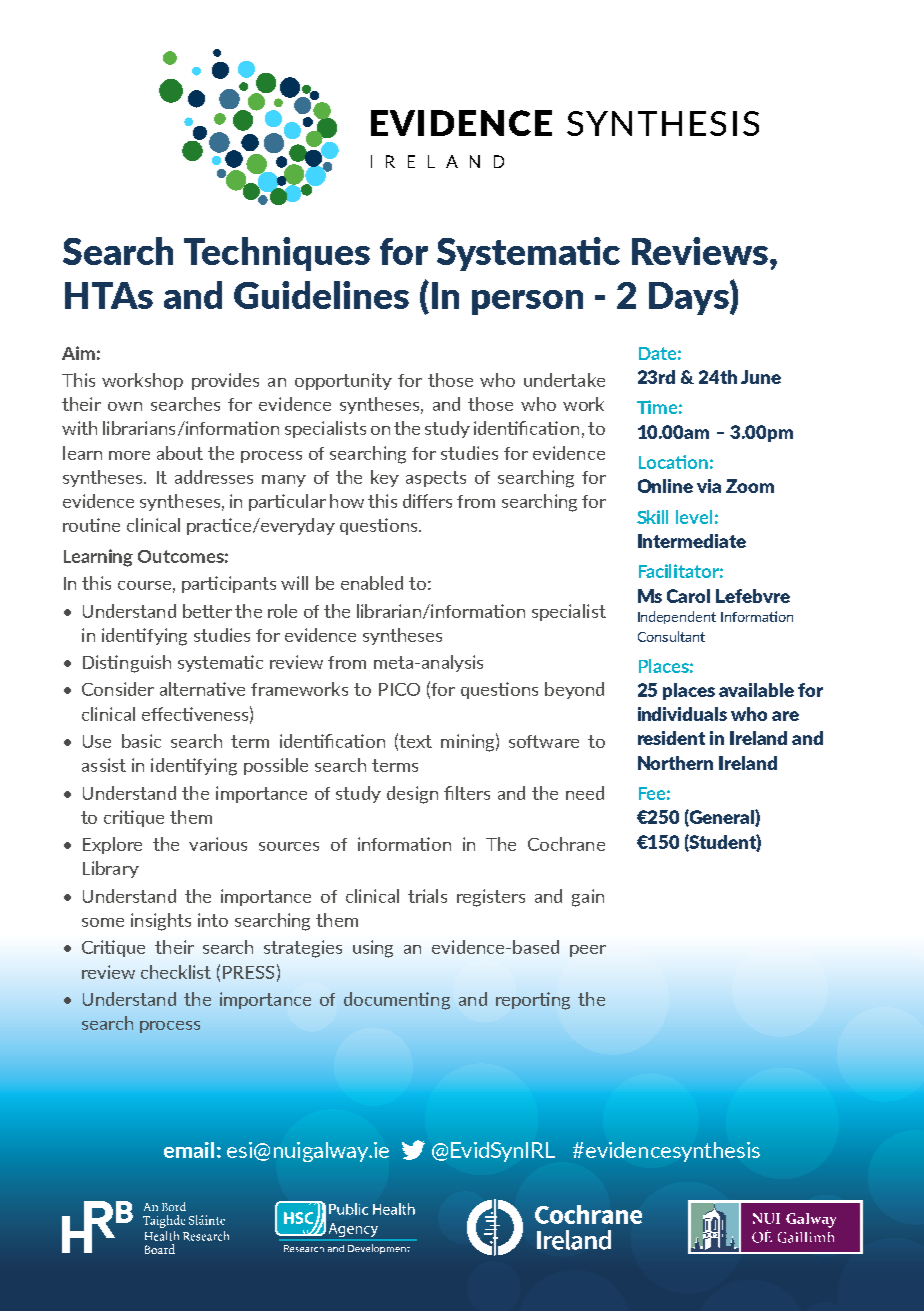  I want to click on Online, so click(665, 486).
